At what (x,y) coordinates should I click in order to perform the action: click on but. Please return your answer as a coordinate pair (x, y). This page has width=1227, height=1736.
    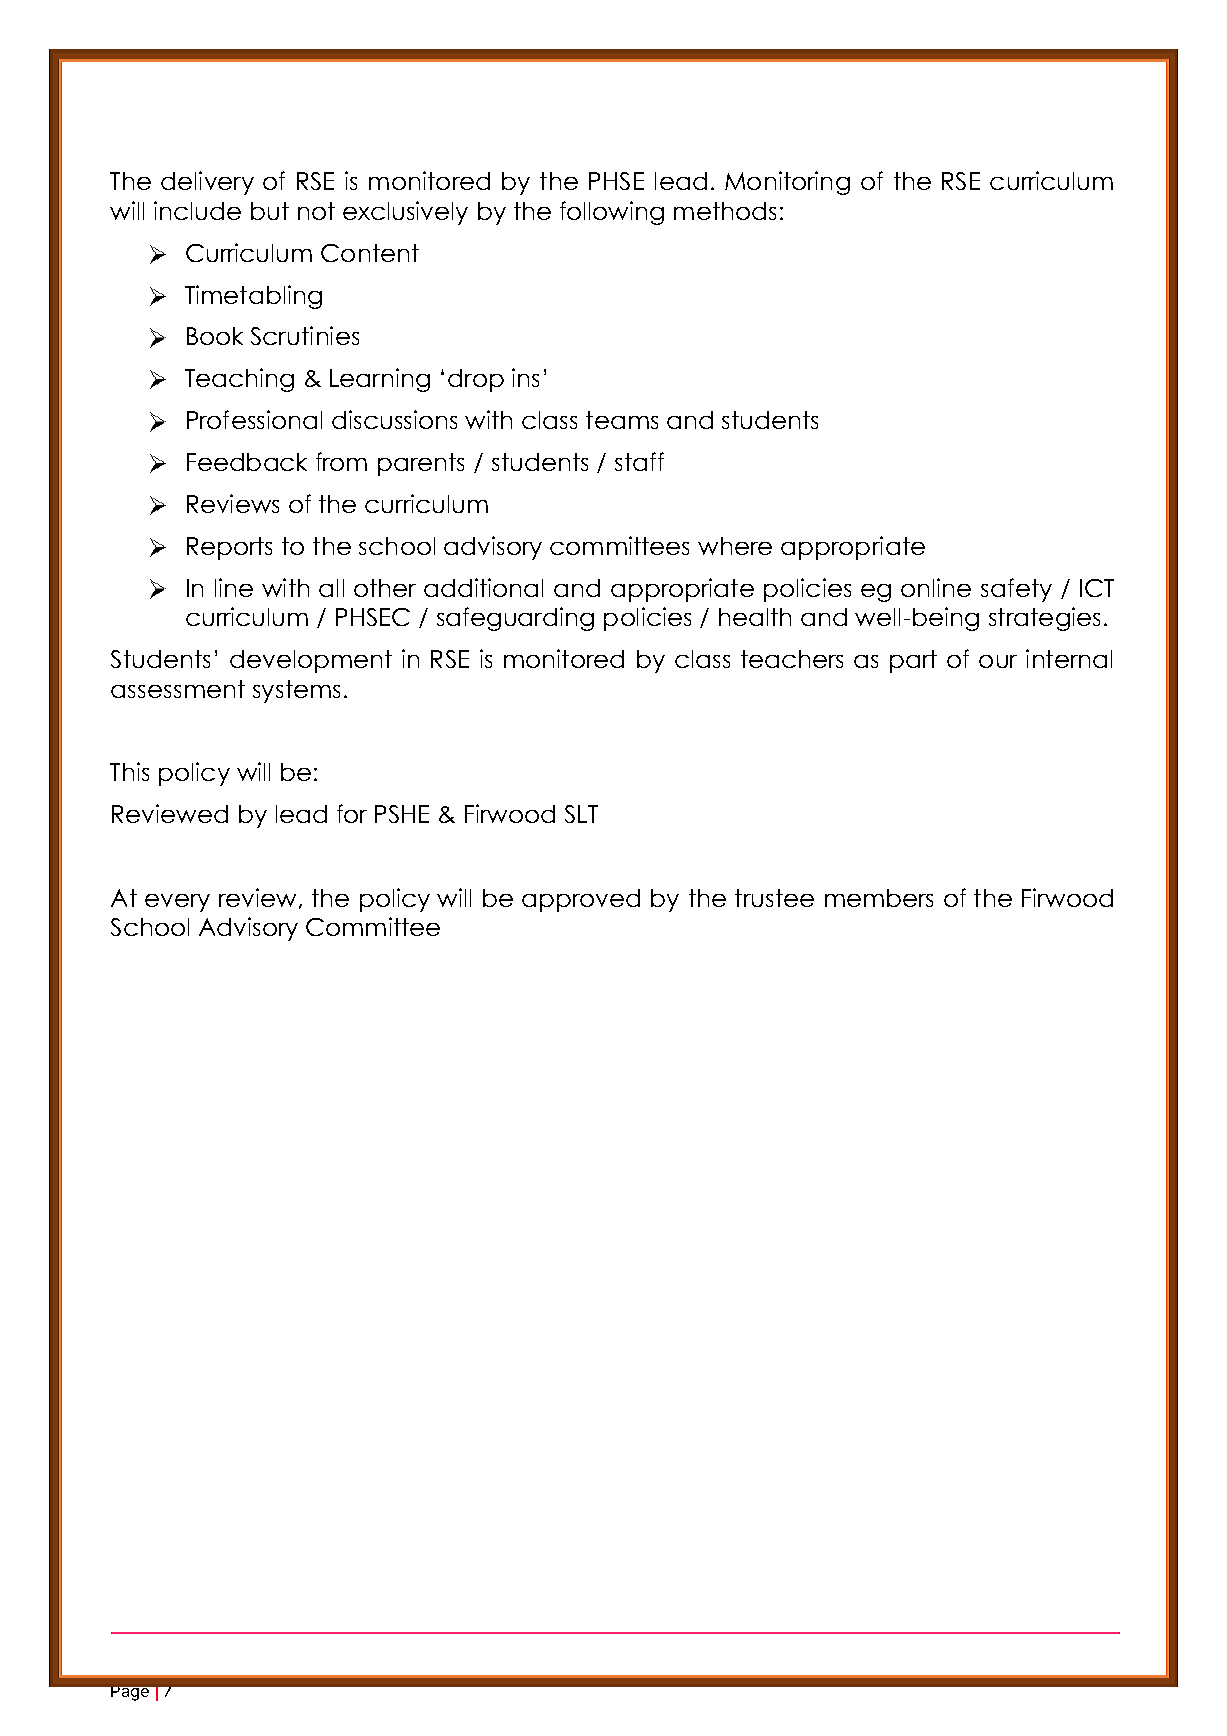
    Looking at the image, I should click on (270, 211).
